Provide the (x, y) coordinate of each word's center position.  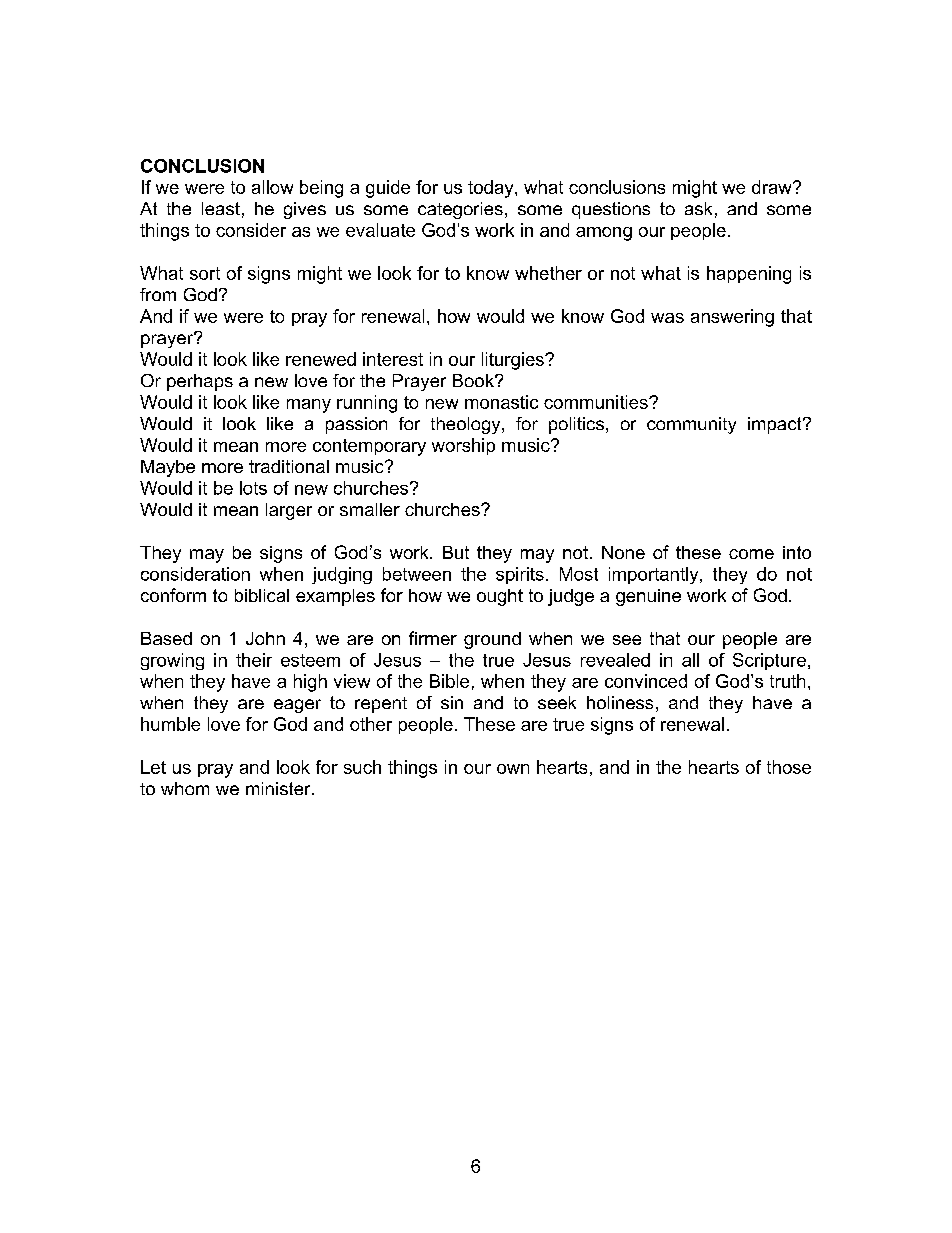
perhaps (200, 382)
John (265, 638)
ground (492, 640)
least (221, 208)
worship (463, 446)
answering (732, 318)
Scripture (769, 661)
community (691, 425)
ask (698, 208)
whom (185, 788)
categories (460, 210)
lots (253, 488)
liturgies (514, 361)
